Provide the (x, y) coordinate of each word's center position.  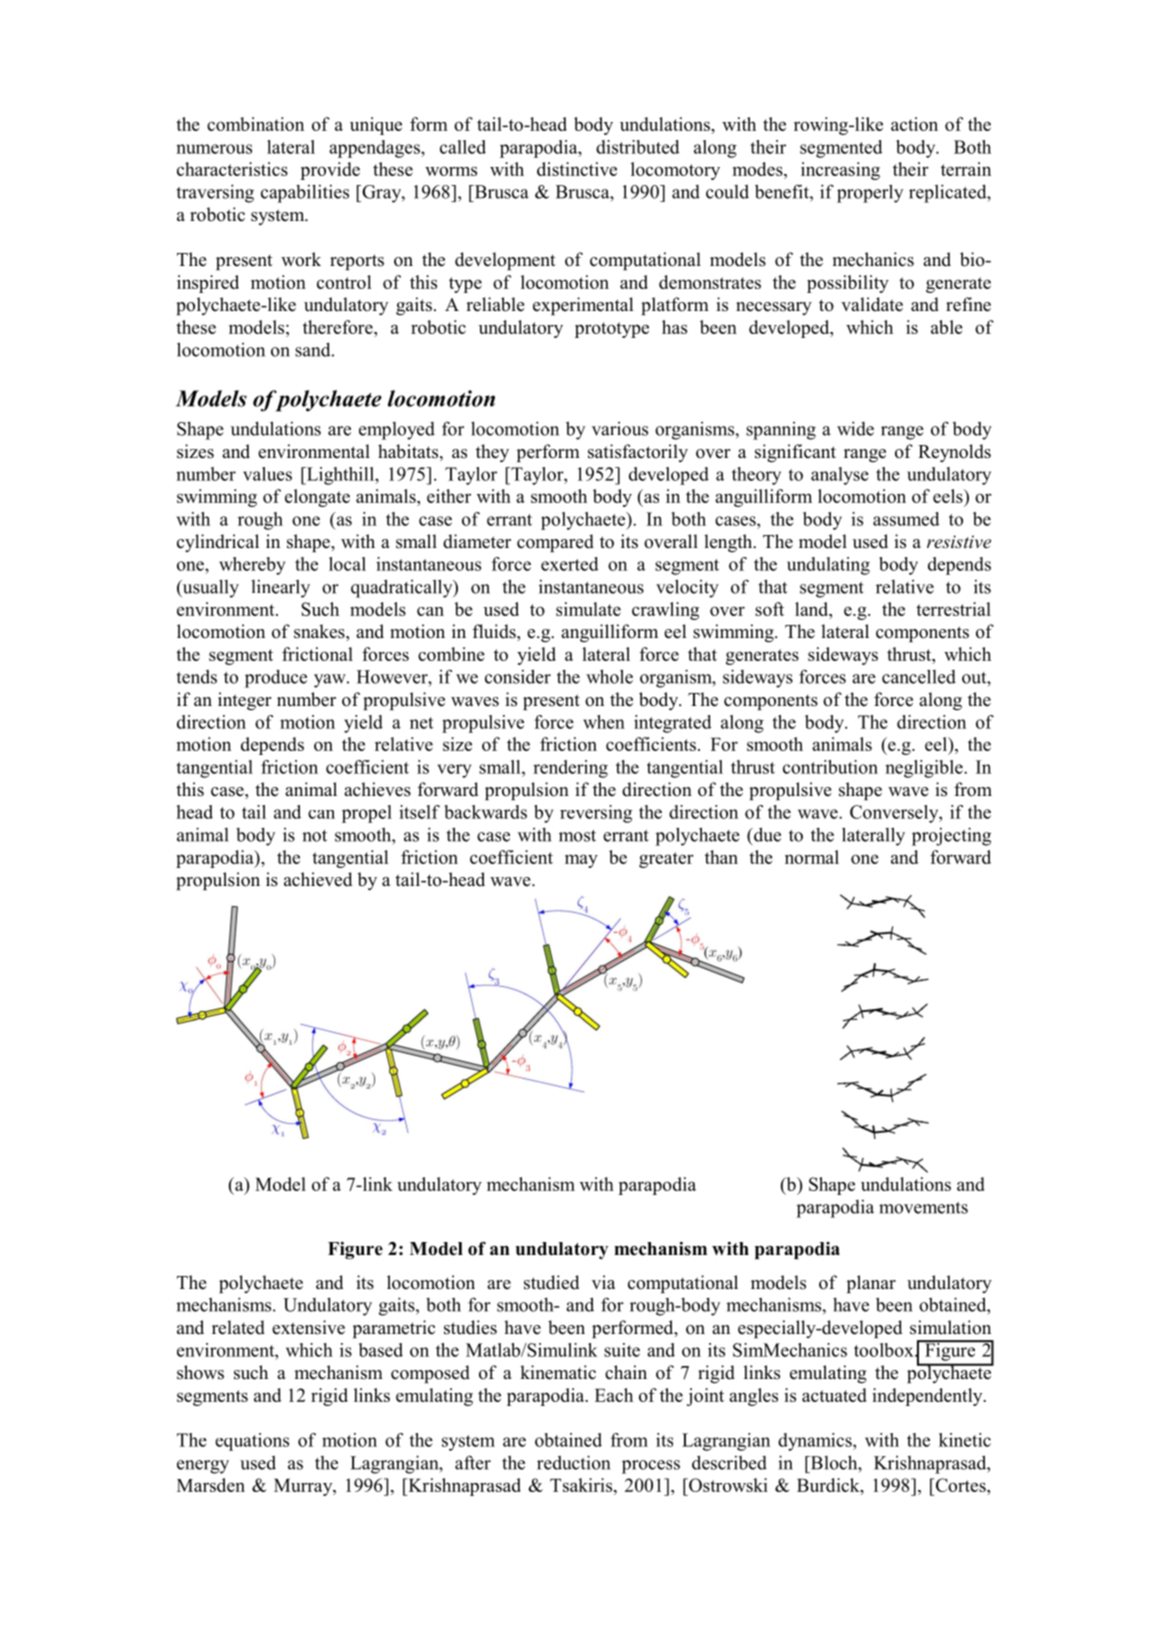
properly (870, 193)
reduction (573, 1462)
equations (252, 1442)
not (314, 836)
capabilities (305, 193)
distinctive (577, 169)
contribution (830, 767)
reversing (596, 814)
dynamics (816, 1442)
